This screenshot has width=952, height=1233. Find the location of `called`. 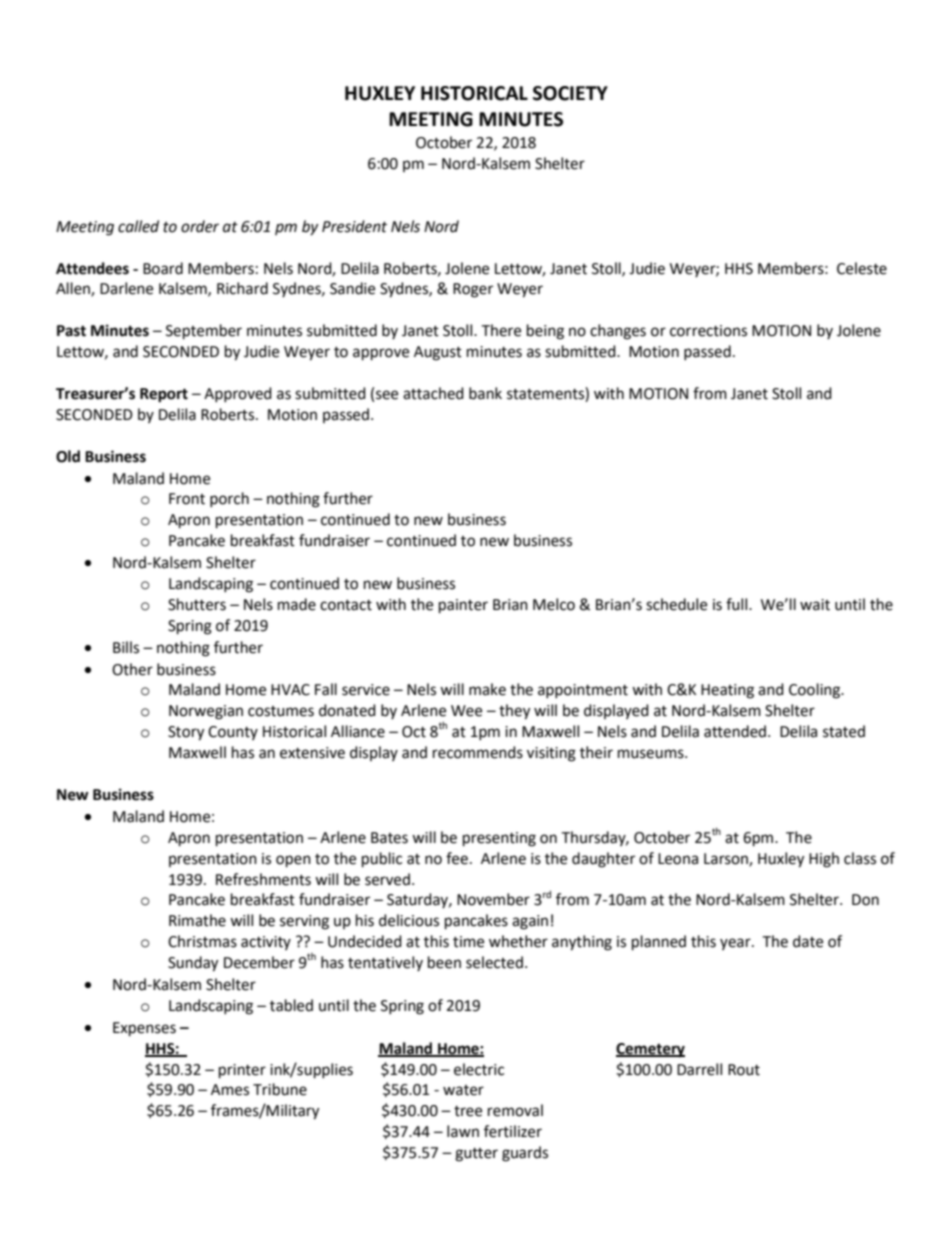

called is located at coordinates (138, 226).
